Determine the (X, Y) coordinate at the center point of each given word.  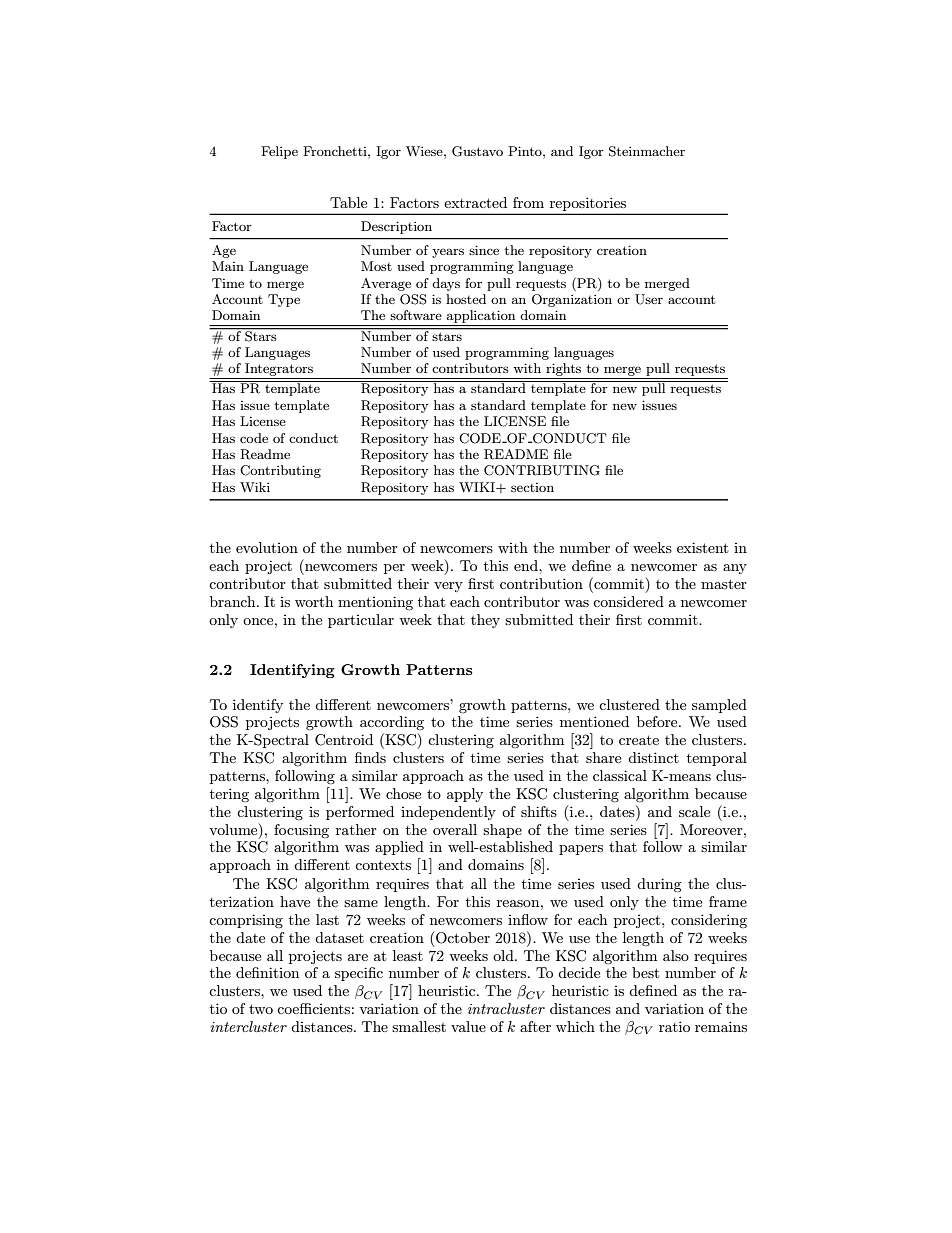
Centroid (344, 740)
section (532, 487)
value (468, 1026)
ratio (674, 1026)
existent (702, 547)
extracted (475, 202)
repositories (588, 205)
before (658, 721)
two (261, 1009)
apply (465, 795)
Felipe (279, 152)
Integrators (279, 371)
